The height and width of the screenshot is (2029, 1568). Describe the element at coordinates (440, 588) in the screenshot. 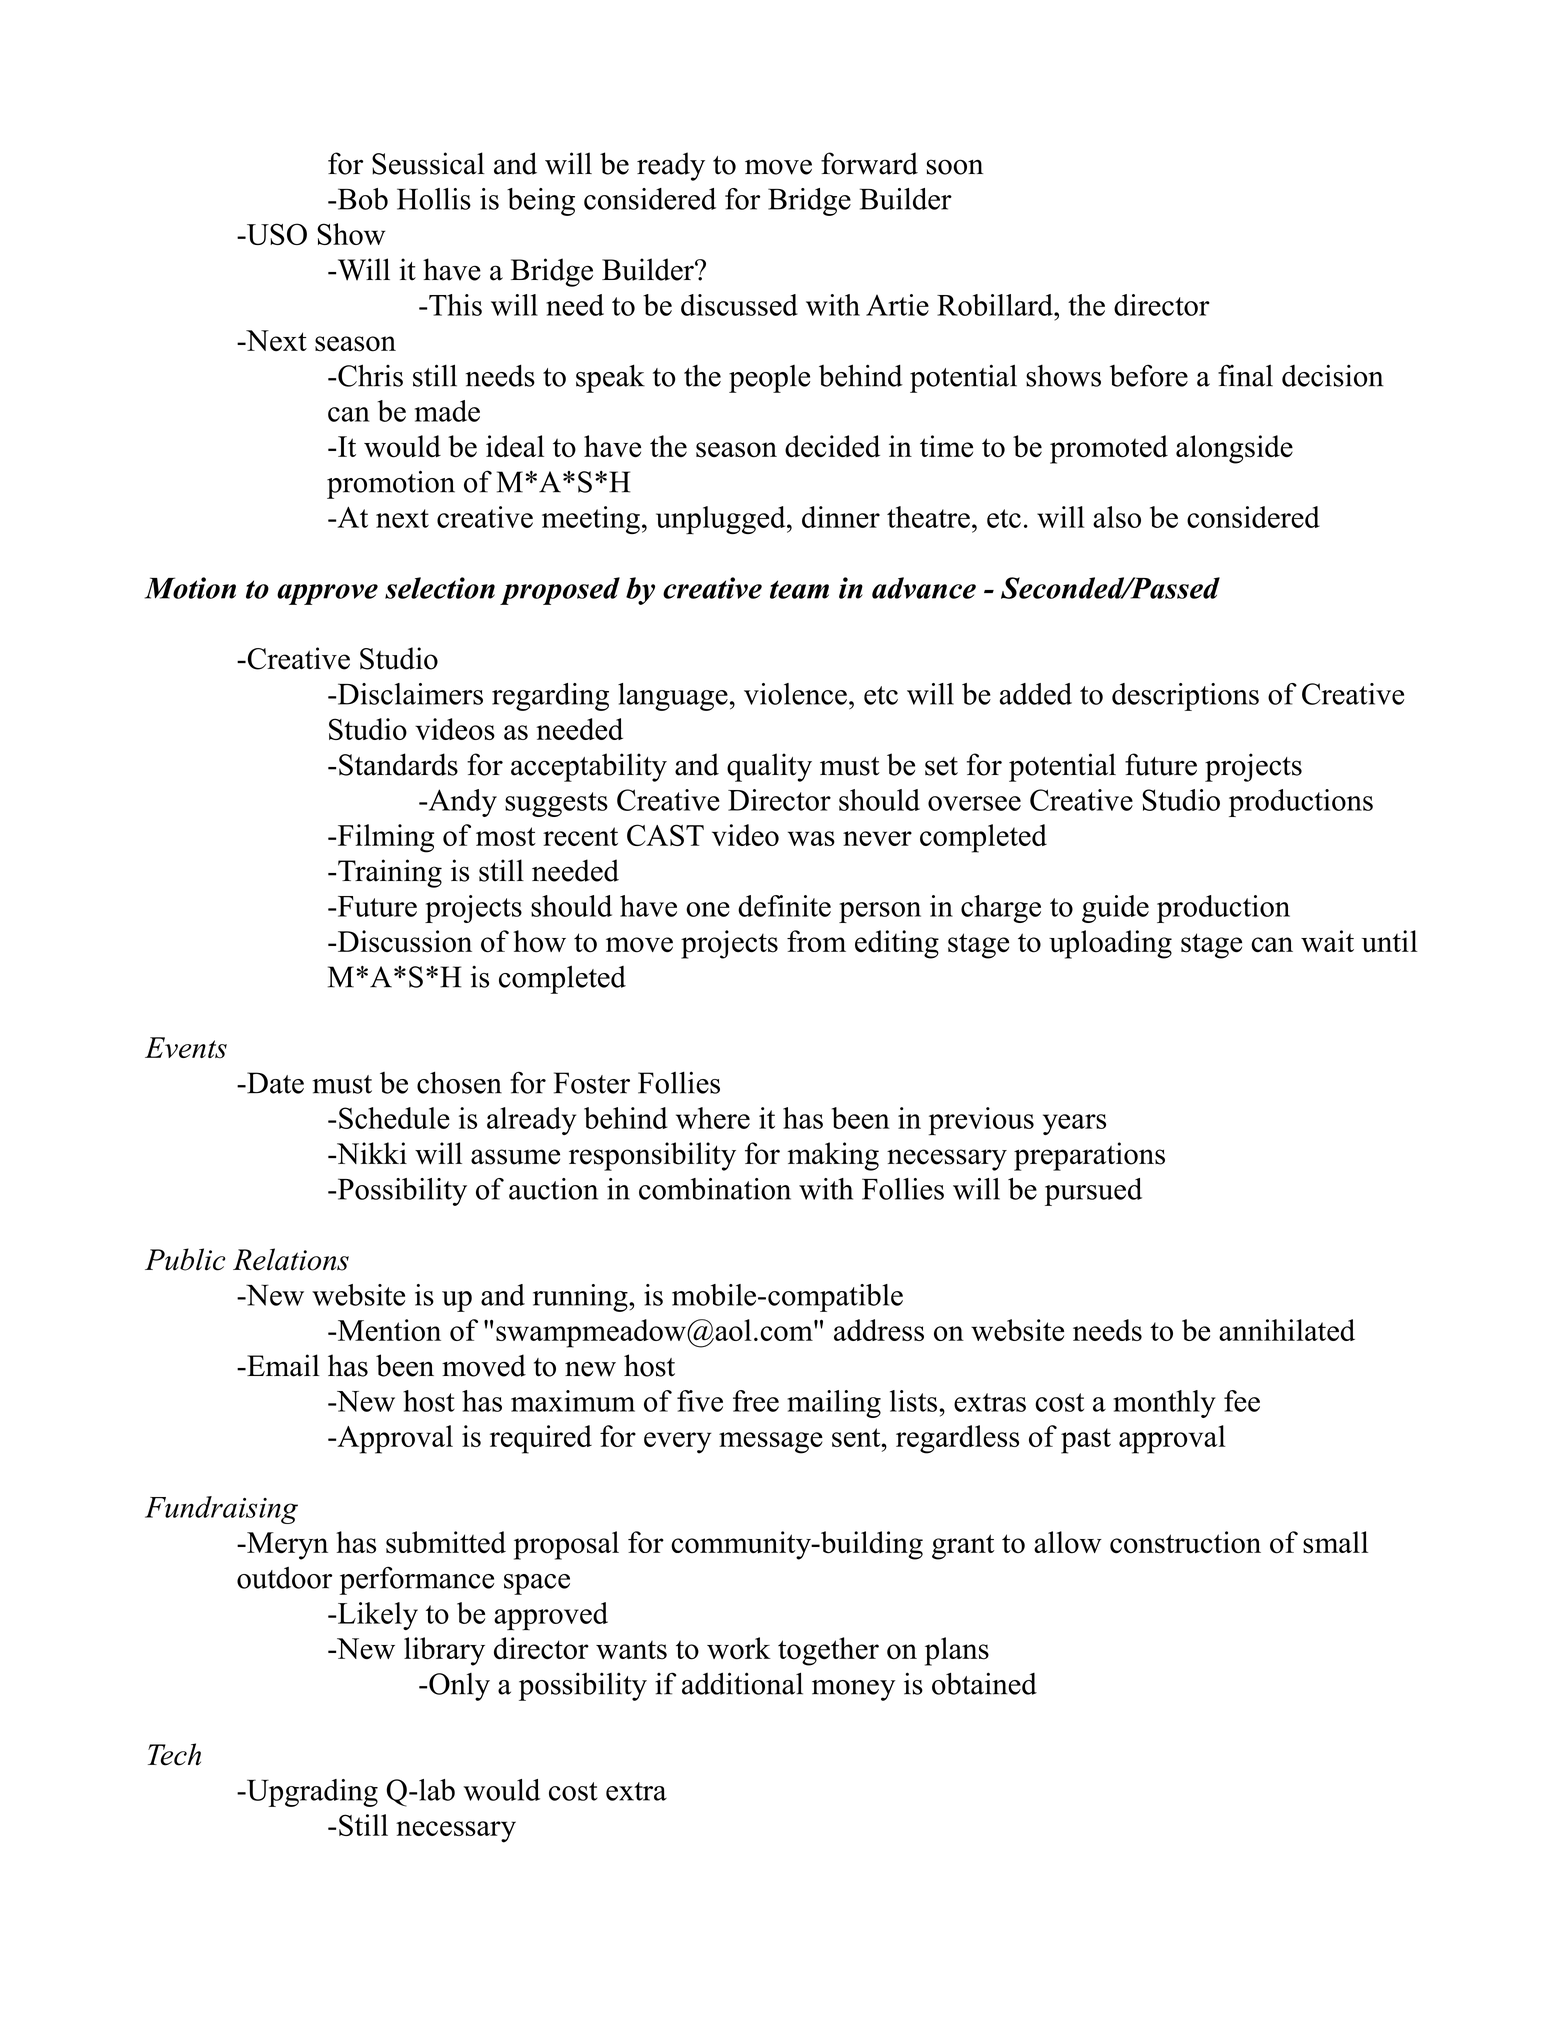

I see `selection` at that location.
